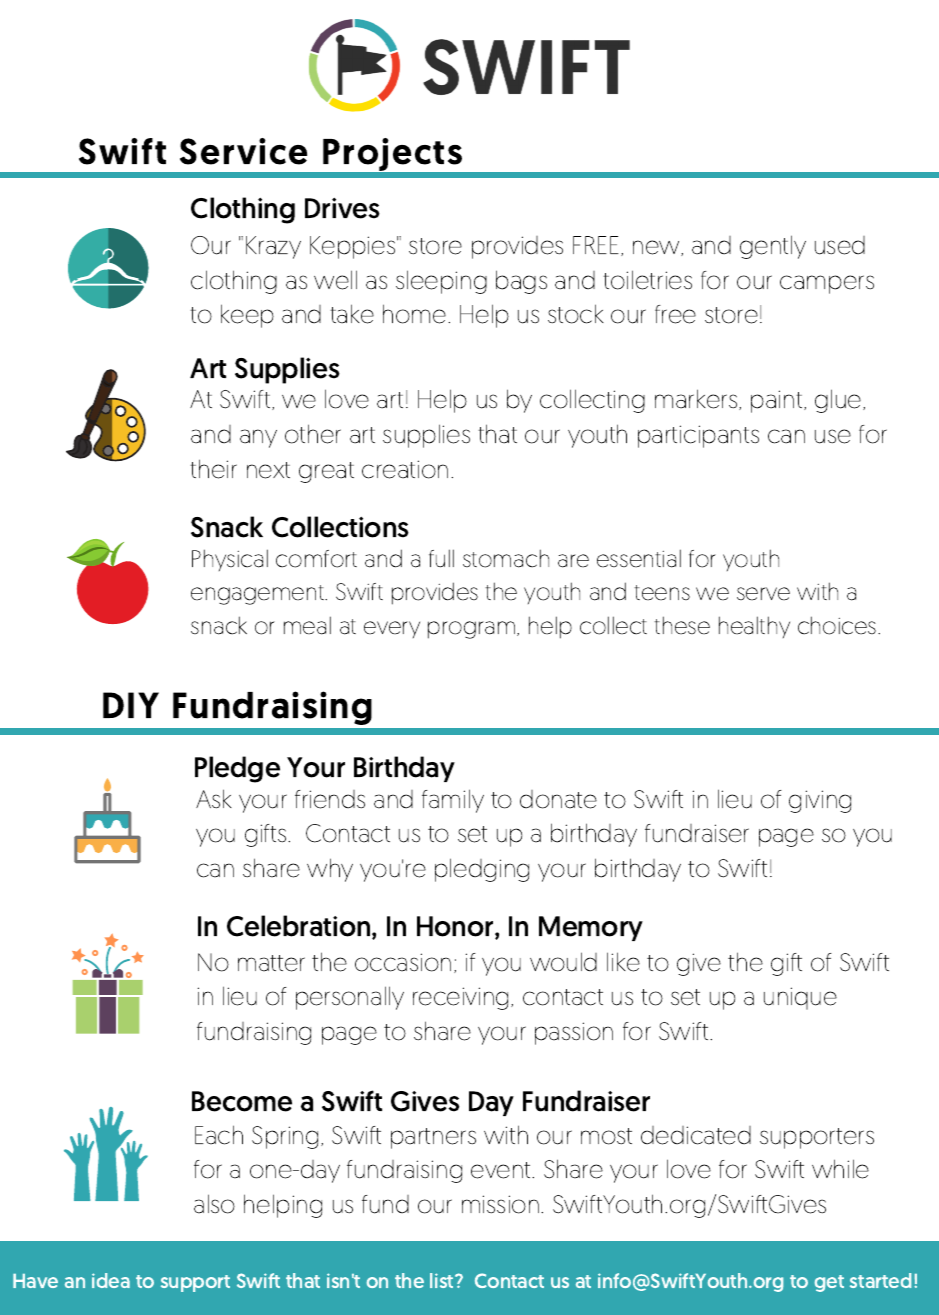  What do you see at coordinates (243, 151) in the screenshot?
I see `Service` at bounding box center [243, 151].
